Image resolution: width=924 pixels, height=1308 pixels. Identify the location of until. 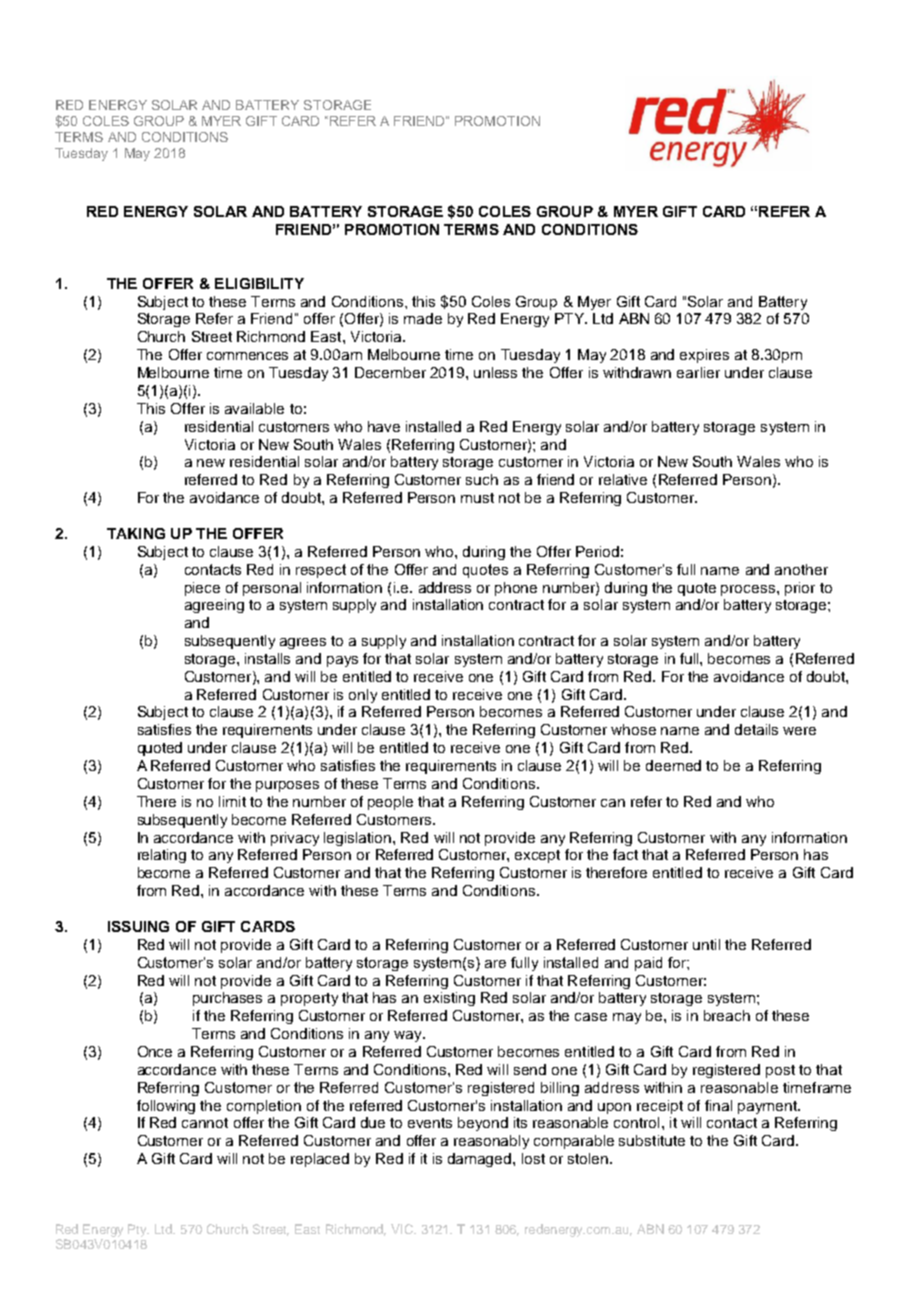
(706, 944).
